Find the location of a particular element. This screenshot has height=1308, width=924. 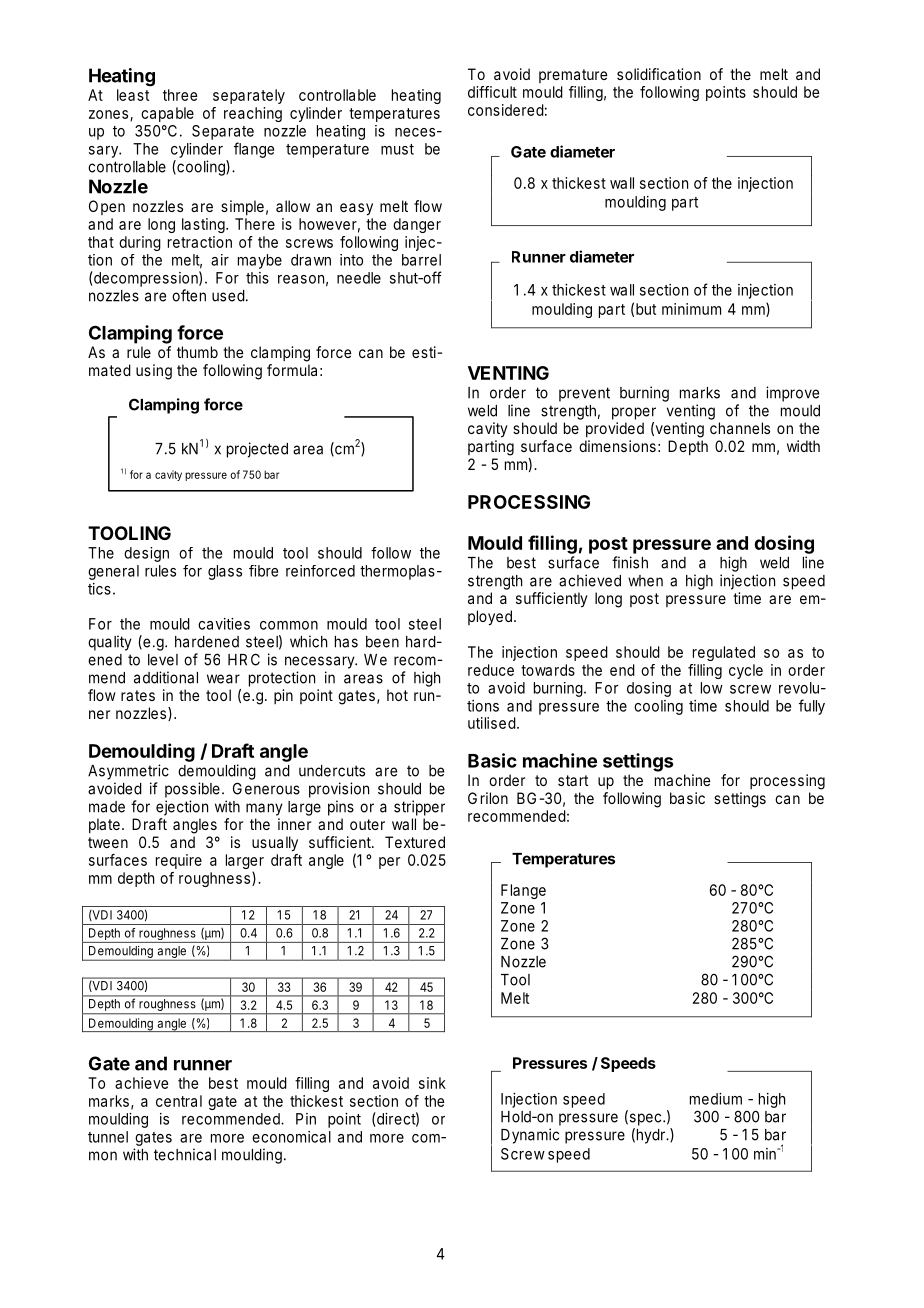

reduce is located at coordinates (491, 670).
